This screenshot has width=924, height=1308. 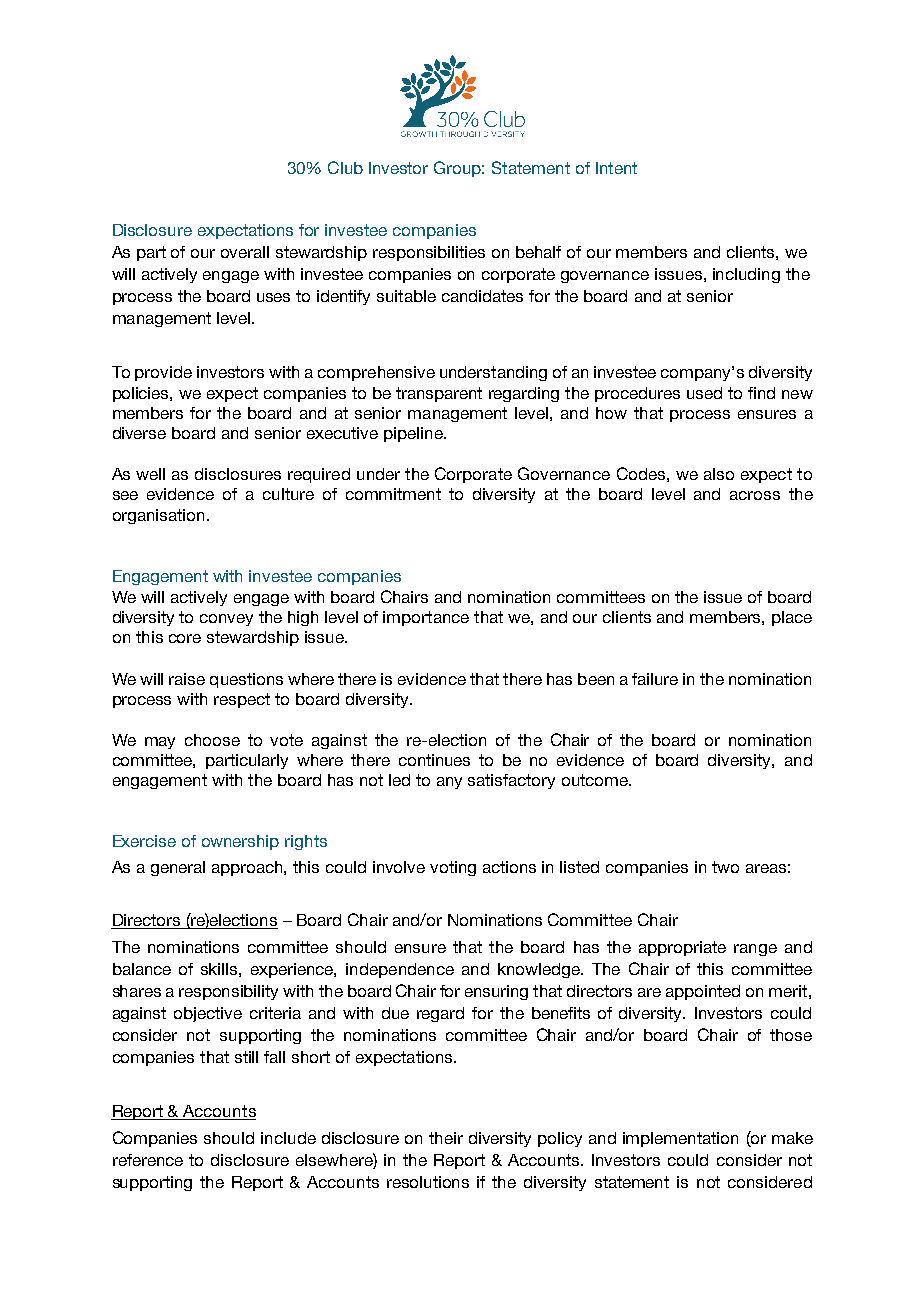 I want to click on including, so click(x=746, y=275).
